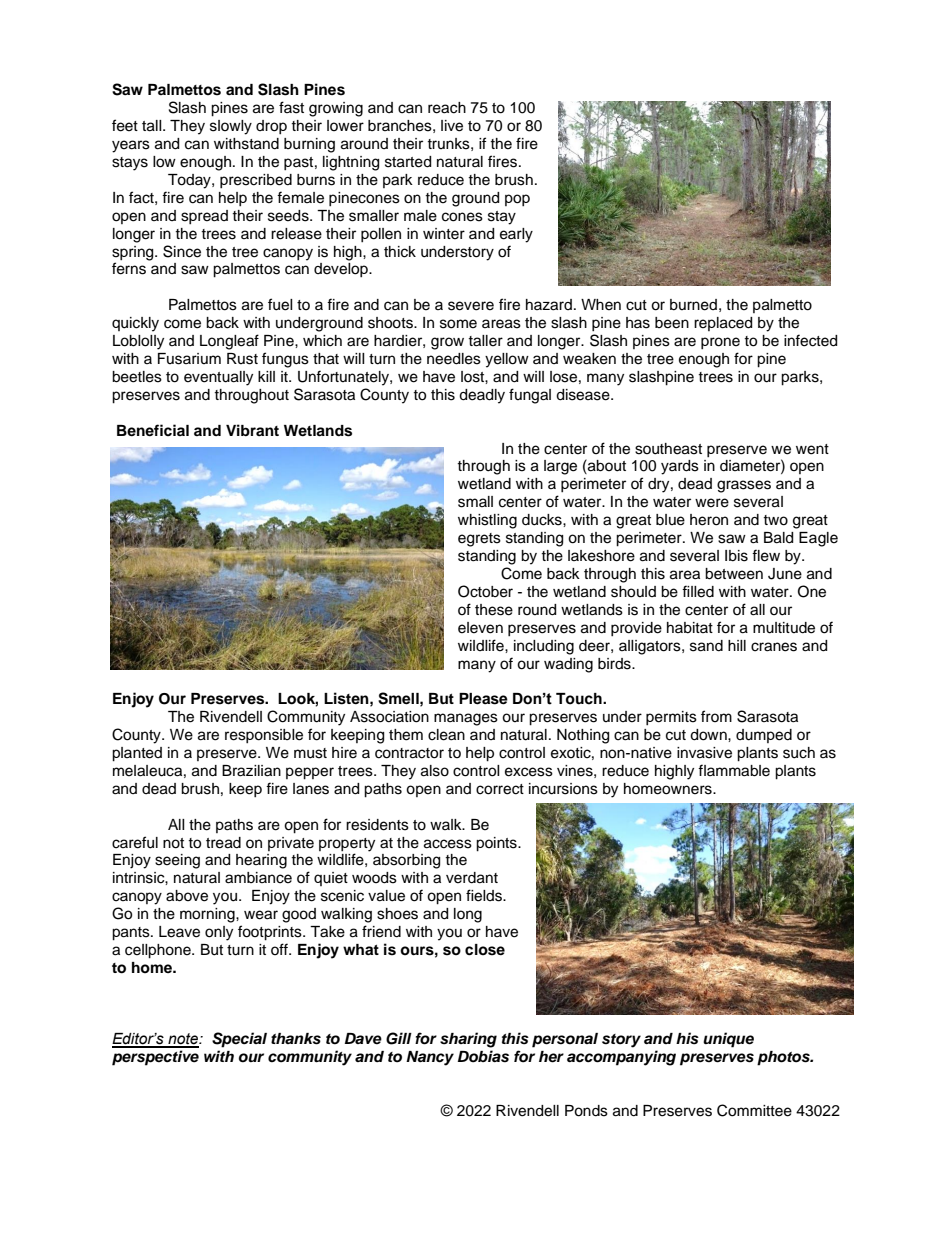  I want to click on Committee, so click(754, 1110).
